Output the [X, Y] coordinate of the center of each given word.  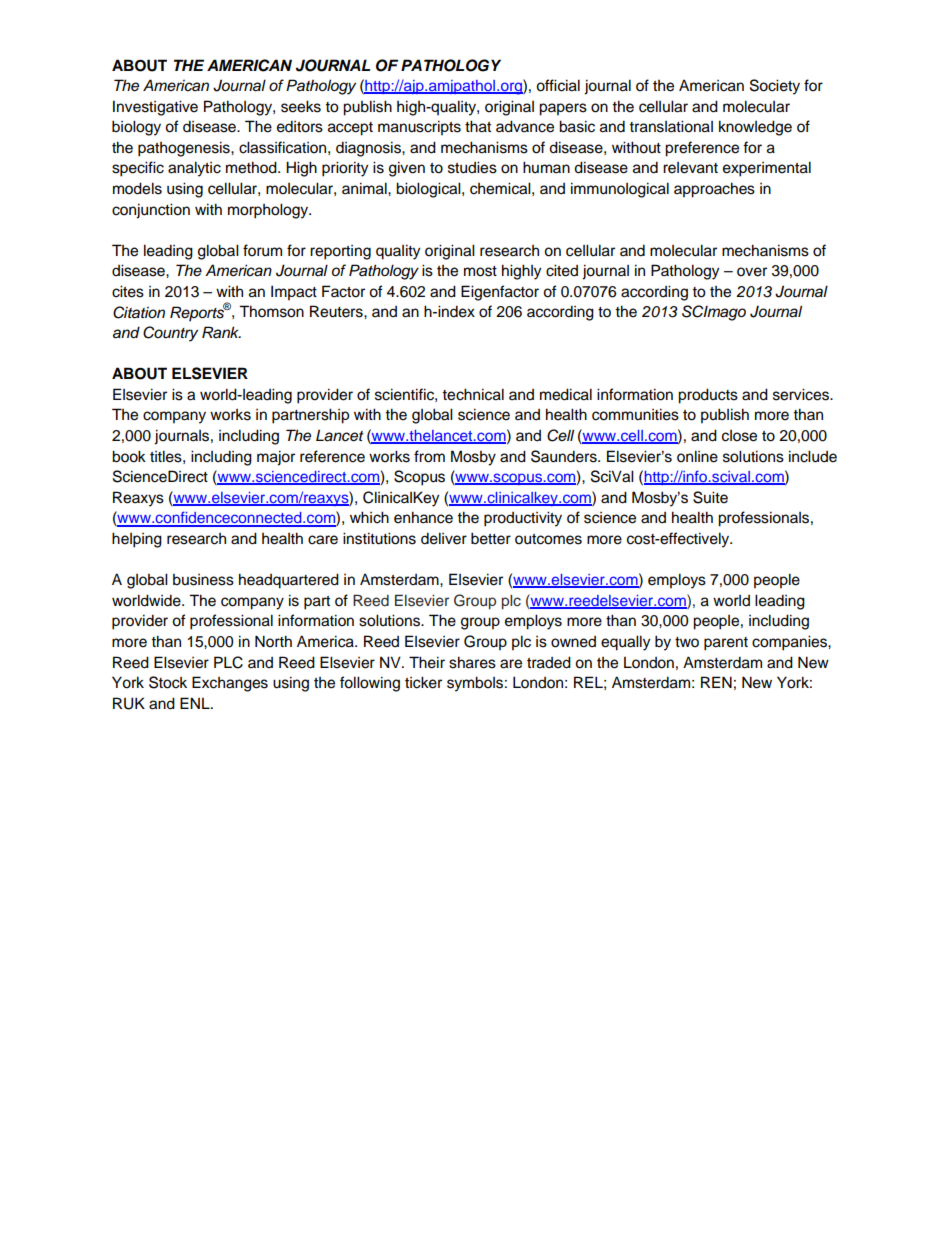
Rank [221, 332]
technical [473, 394]
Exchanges [230, 684]
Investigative [155, 108]
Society [775, 87]
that [478, 126]
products [708, 396]
